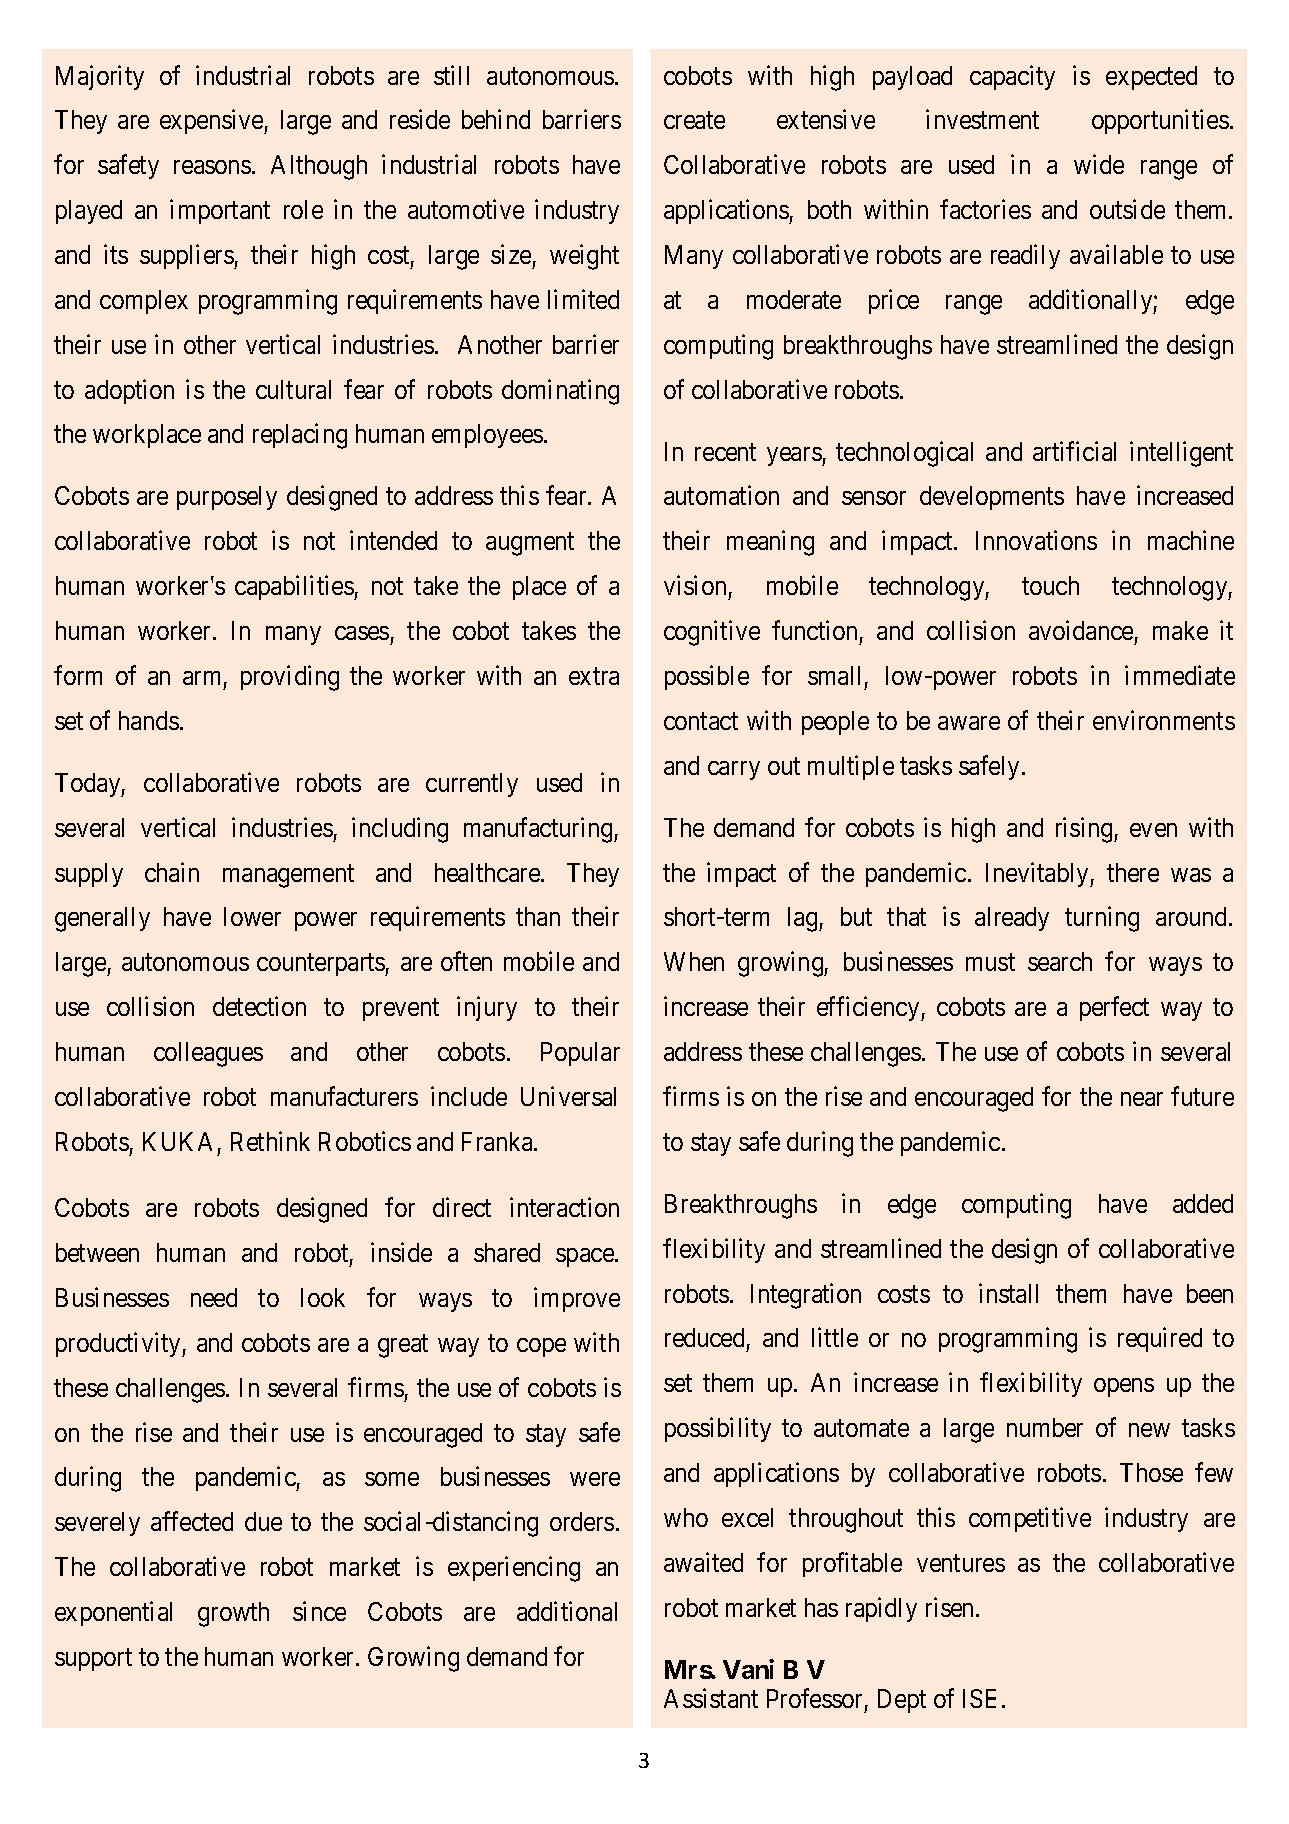 The image size is (1289, 1824). What do you see at coordinates (212, 122) in the screenshot?
I see `expensive` at bounding box center [212, 122].
